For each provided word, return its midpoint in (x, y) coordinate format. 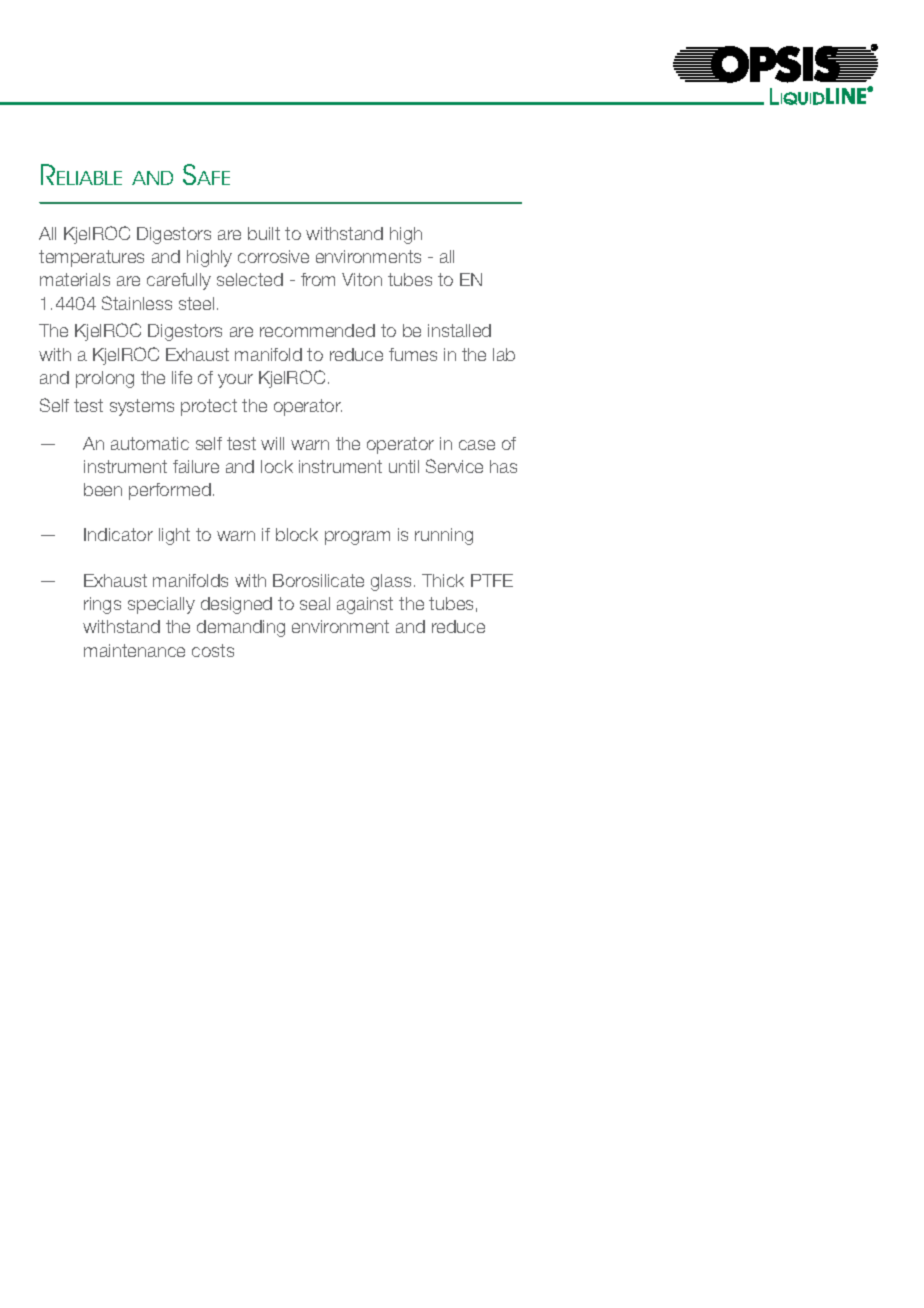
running (444, 536)
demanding (241, 628)
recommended (317, 330)
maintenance (134, 650)
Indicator (118, 534)
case (477, 445)
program (357, 538)
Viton (362, 279)
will (272, 443)
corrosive (273, 256)
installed (459, 330)
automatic (150, 443)
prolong (105, 379)
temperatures (91, 258)
